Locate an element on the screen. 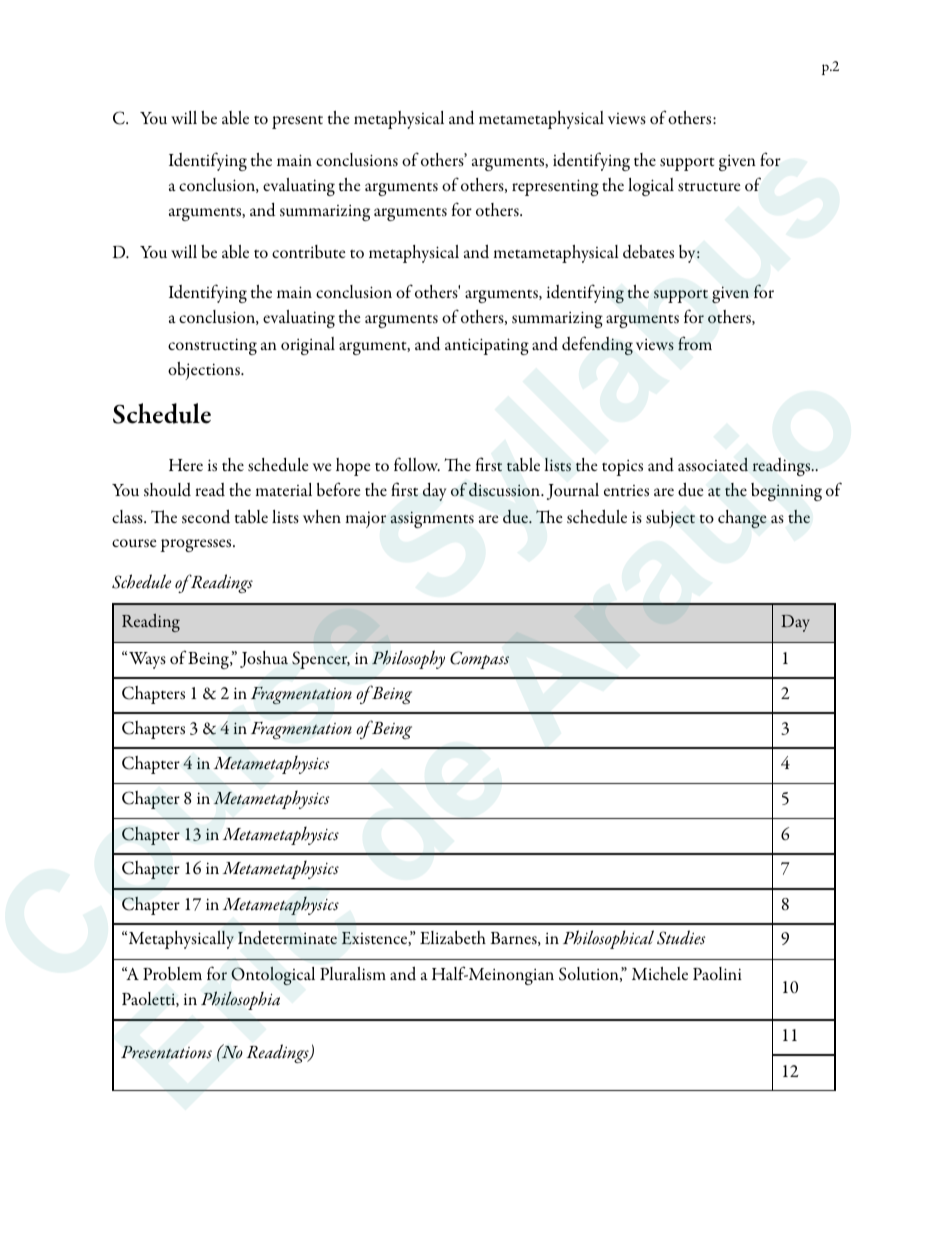 The height and width of the screenshot is (1233, 952). debates is located at coordinates (648, 252).
